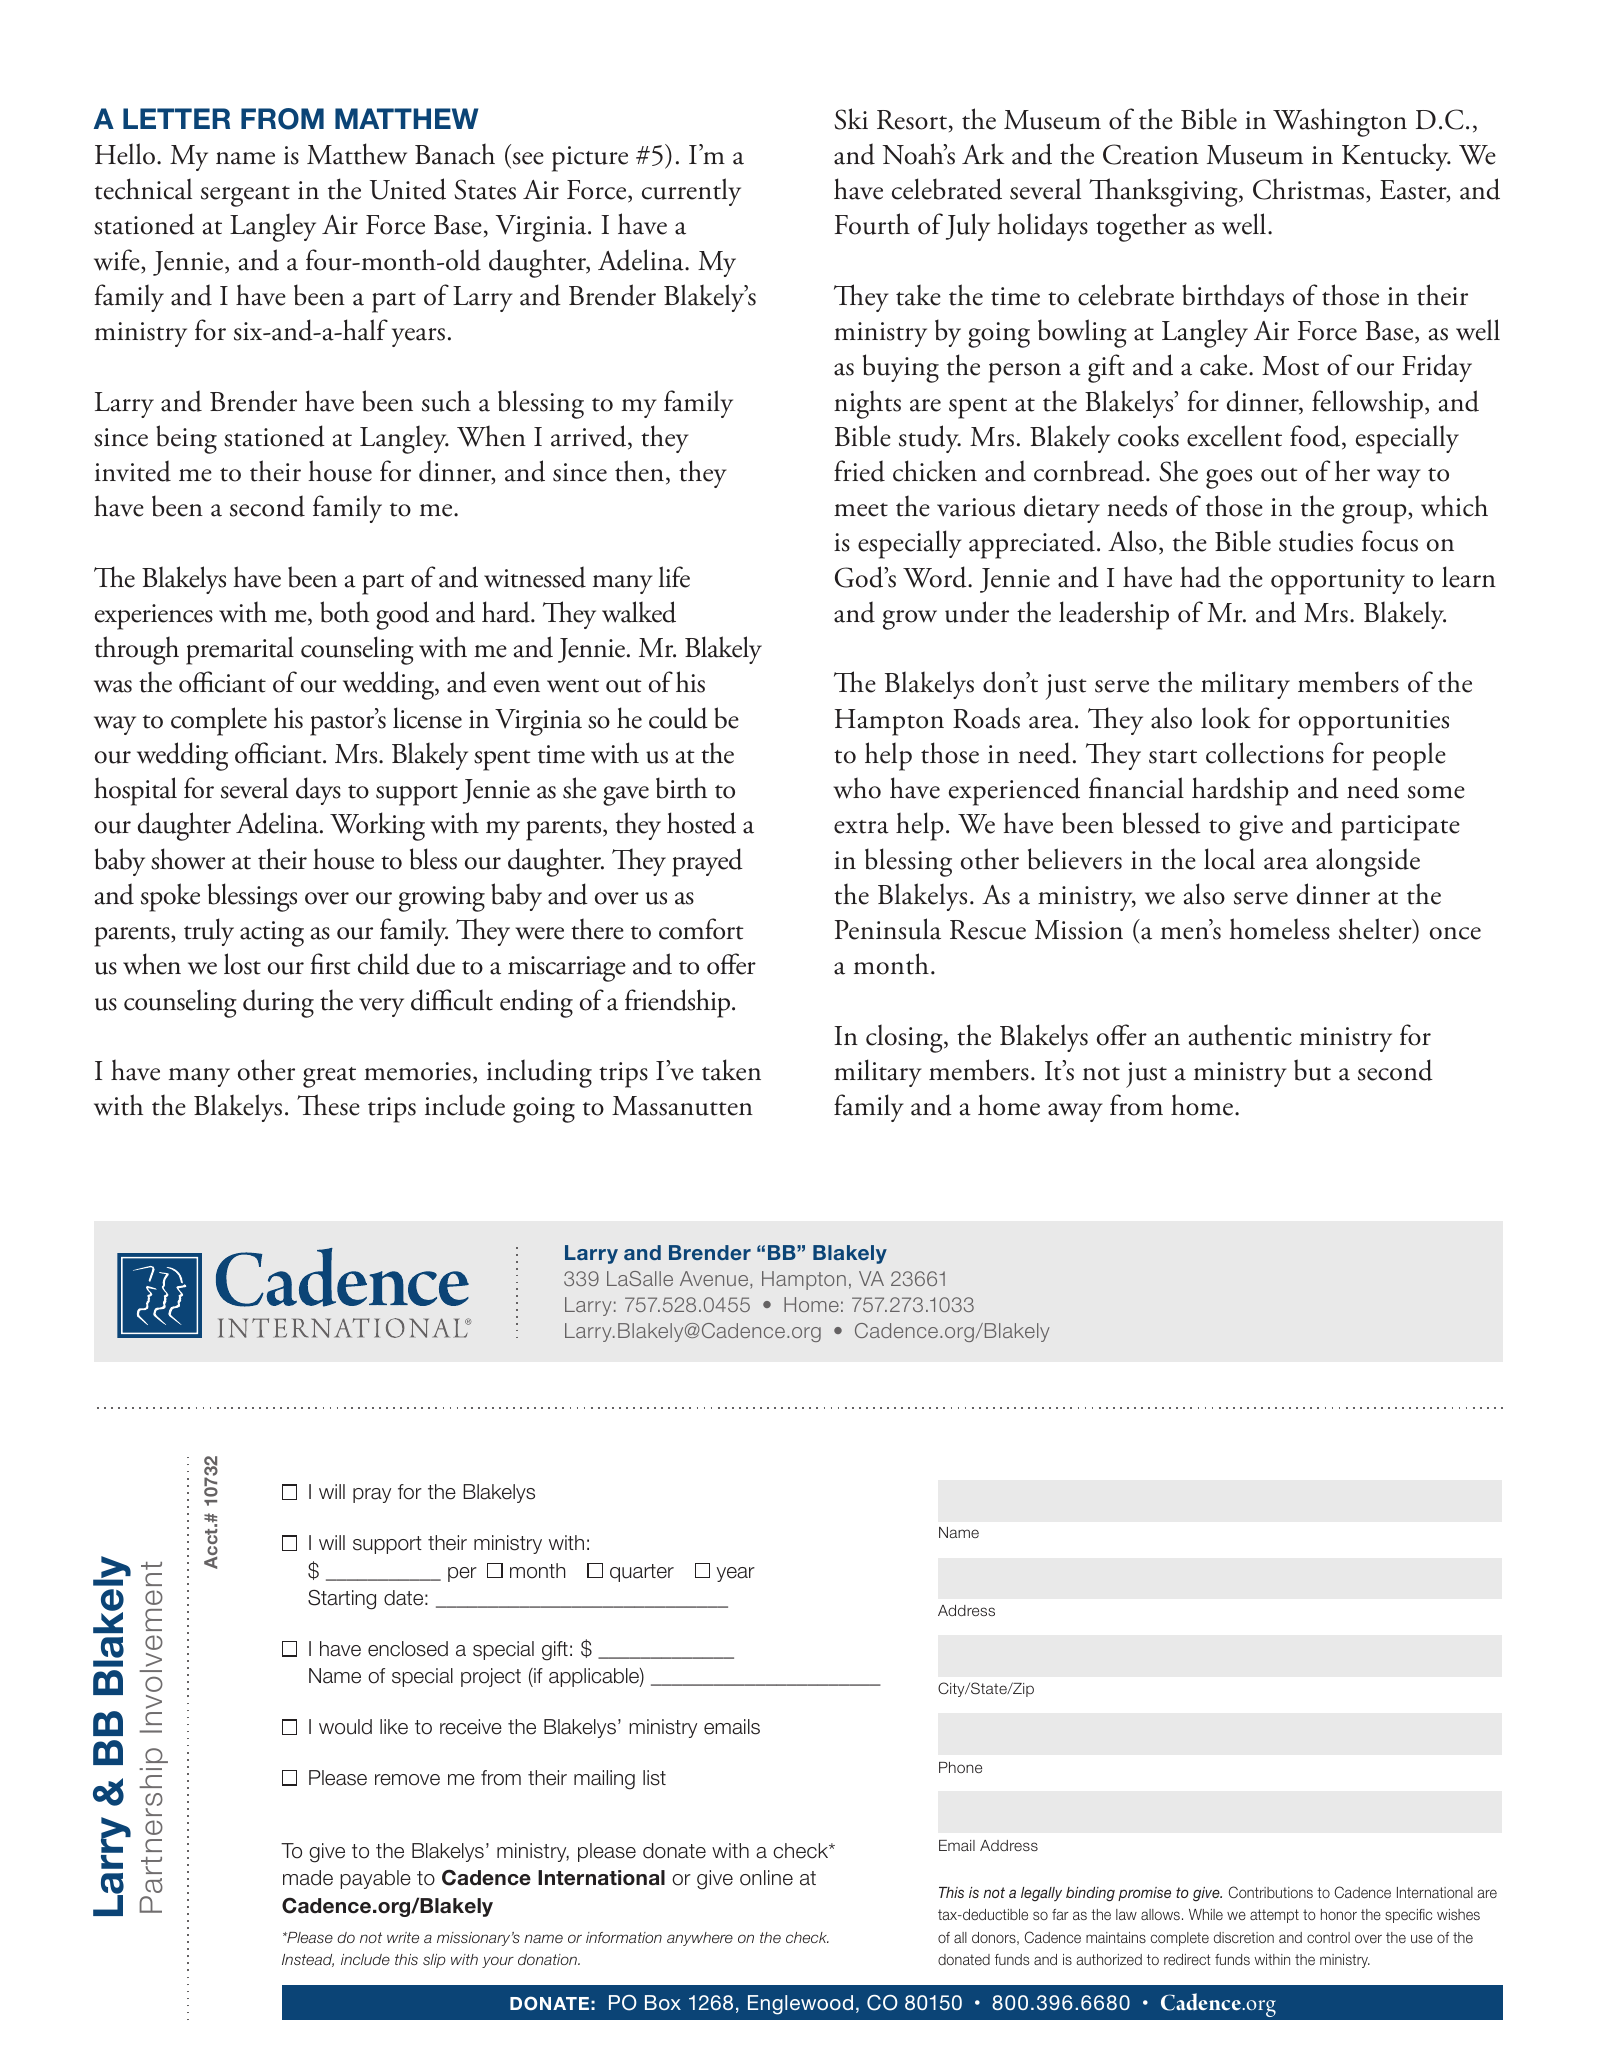 This image has height=2067, width=1597. Describe the element at coordinates (329, 1077) in the image. I see `great` at that location.
